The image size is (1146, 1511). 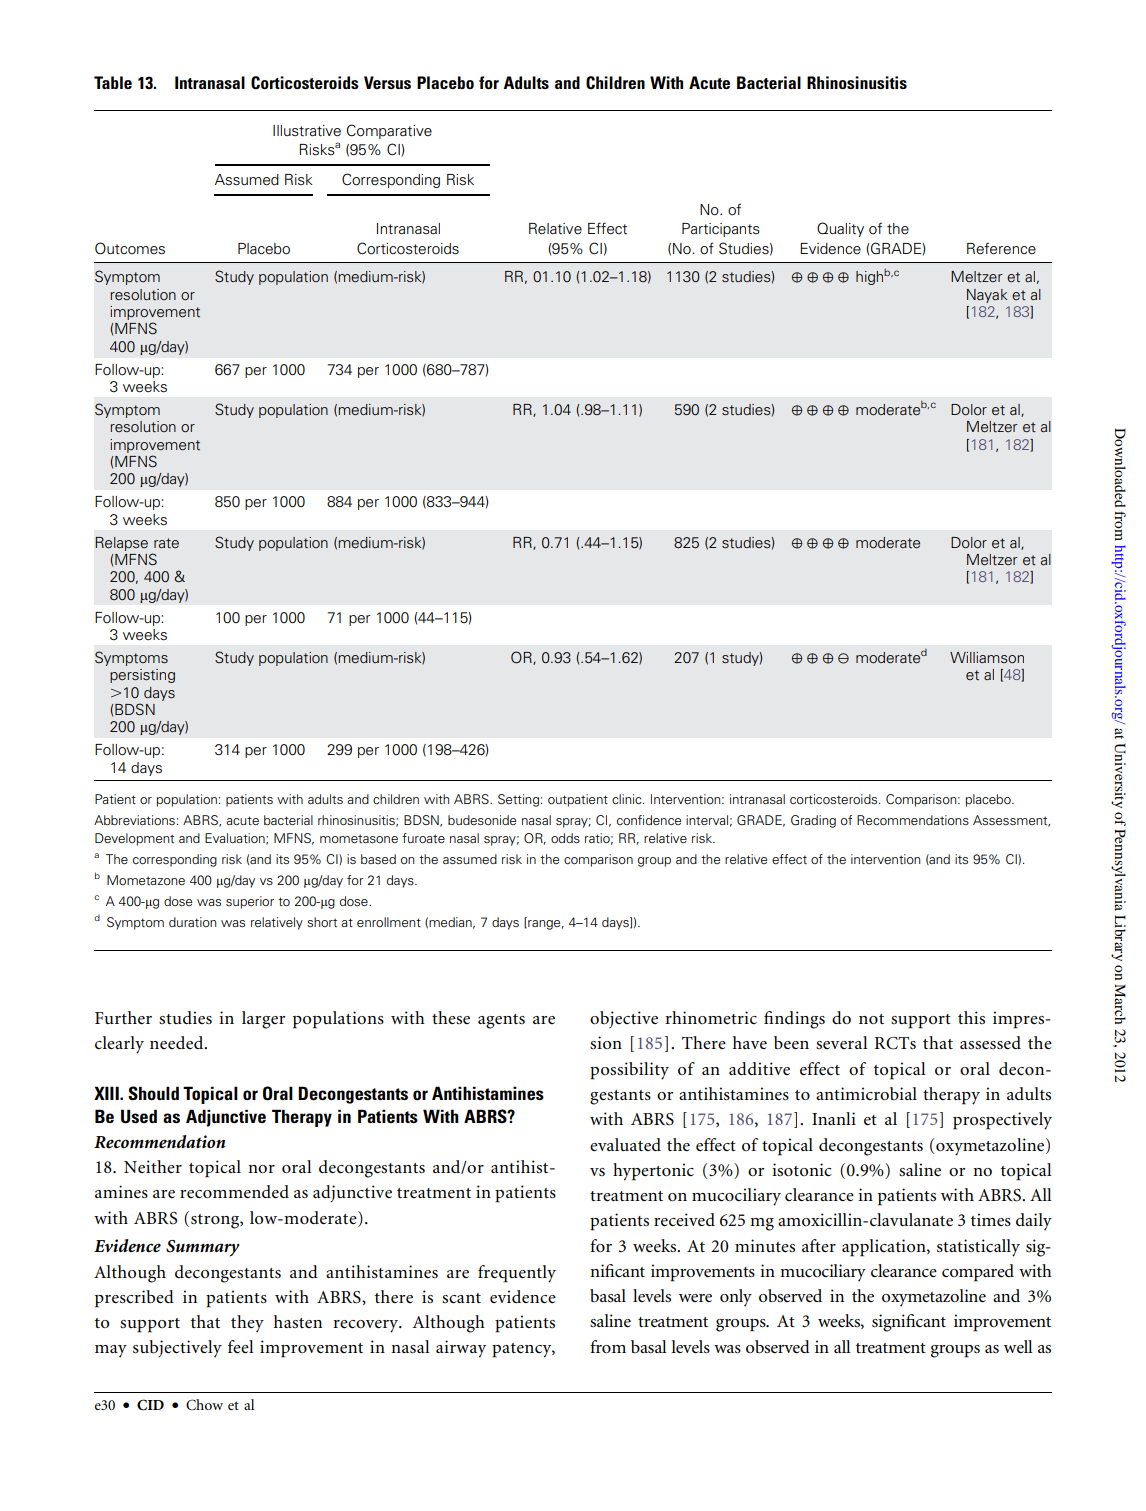 What do you see at coordinates (971, 1017) in the screenshot?
I see `this` at bounding box center [971, 1017].
